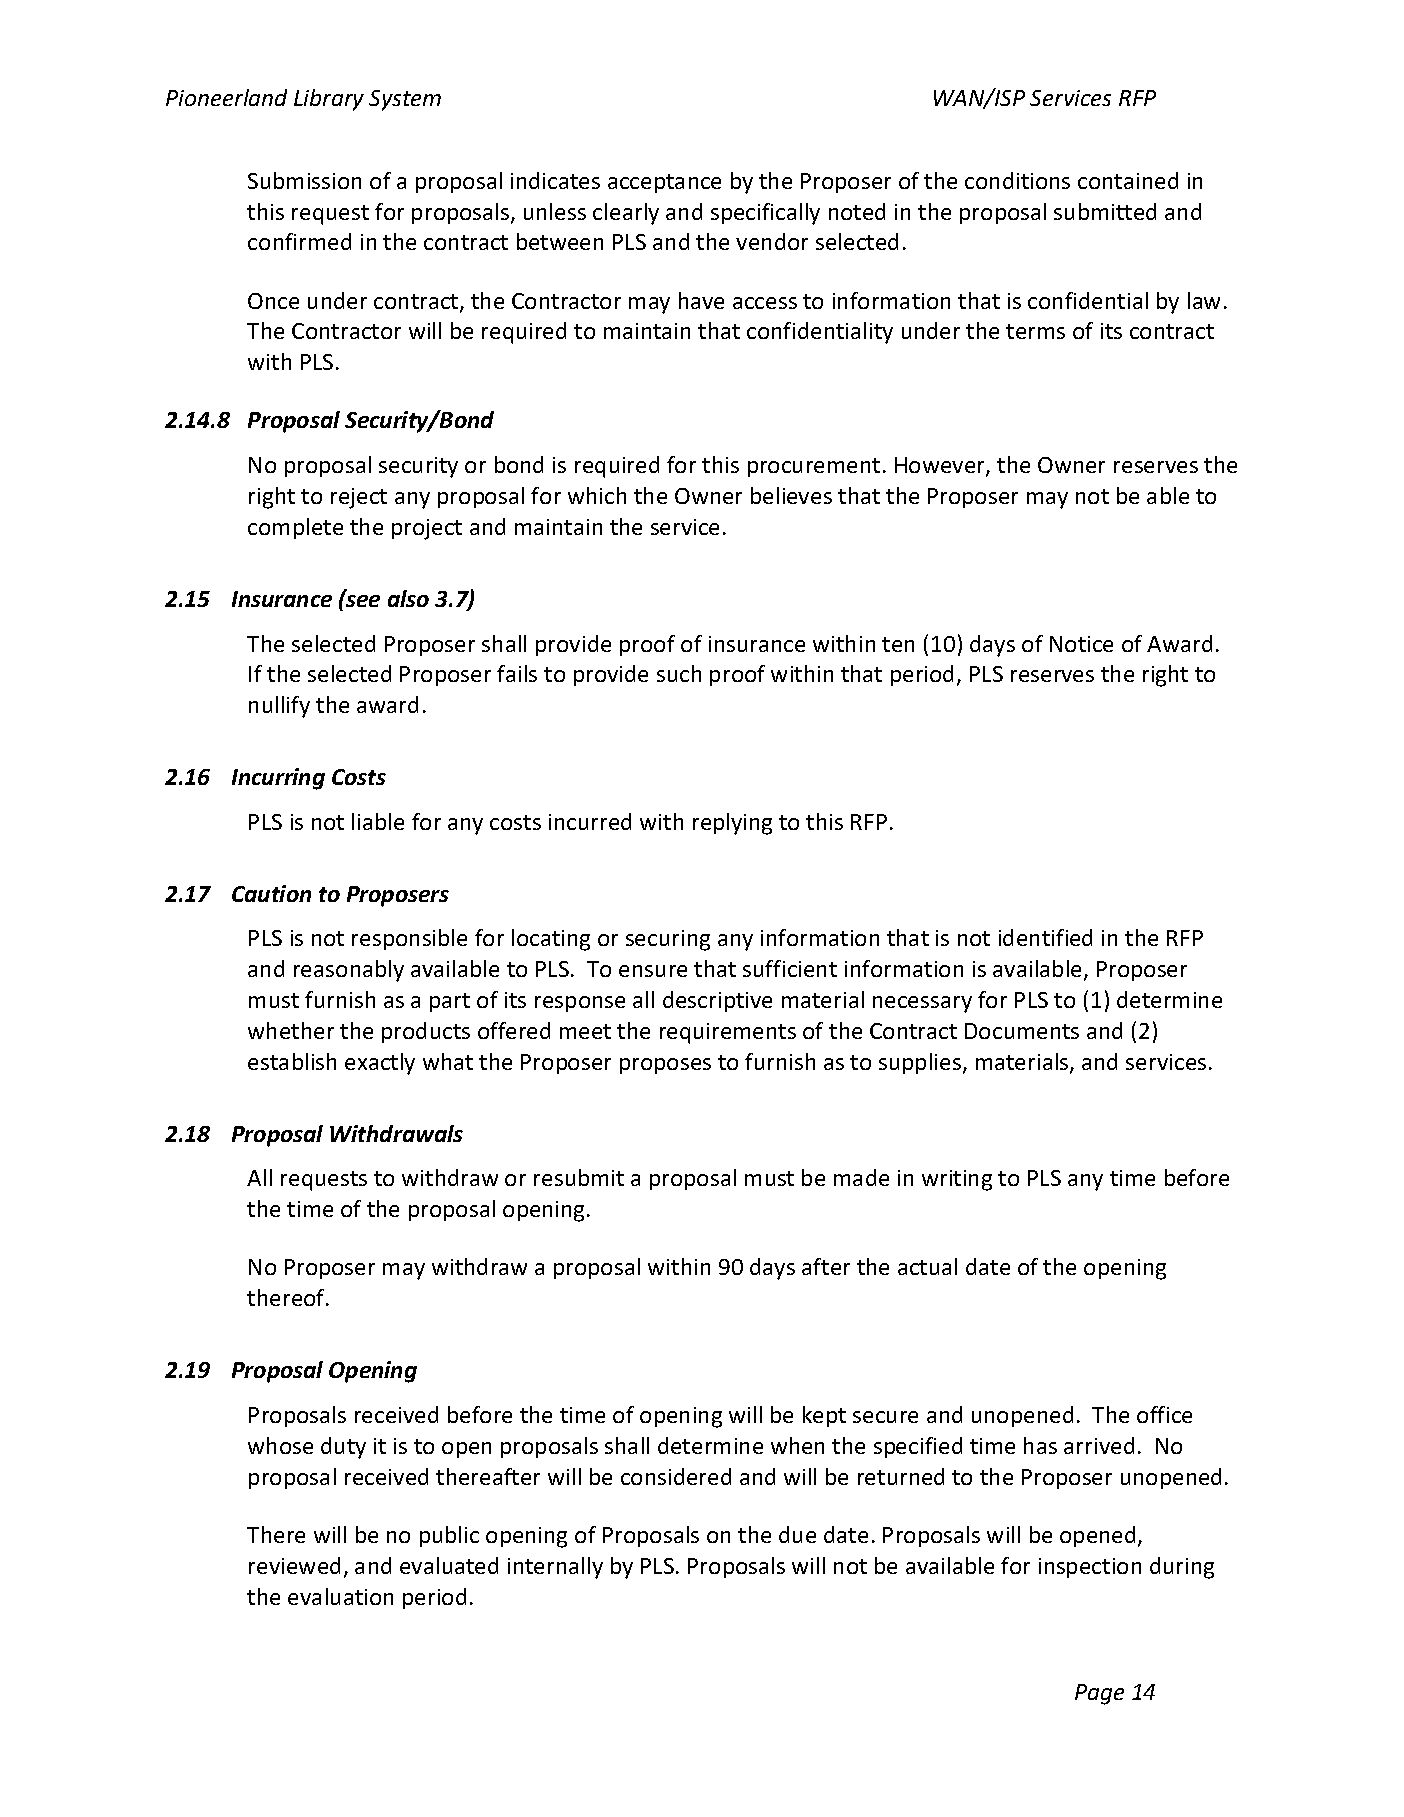 This page has height=1817, width=1404. I want to click on replying, so click(732, 824).
